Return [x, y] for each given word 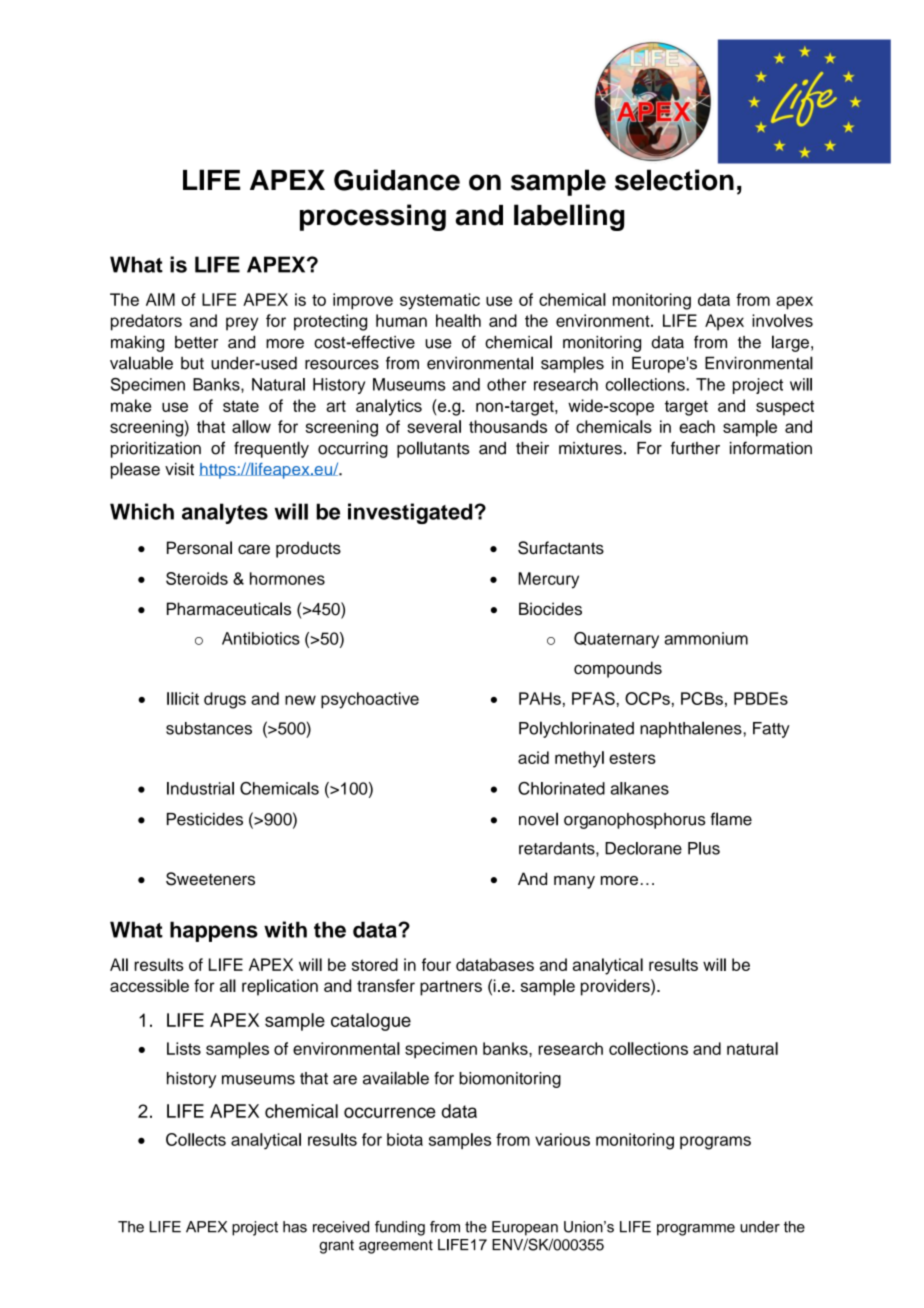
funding [400, 1228]
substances [209, 728]
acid [533, 757]
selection [674, 180]
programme [696, 1230]
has [295, 1227]
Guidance [397, 180]
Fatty [771, 730]
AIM [160, 299]
